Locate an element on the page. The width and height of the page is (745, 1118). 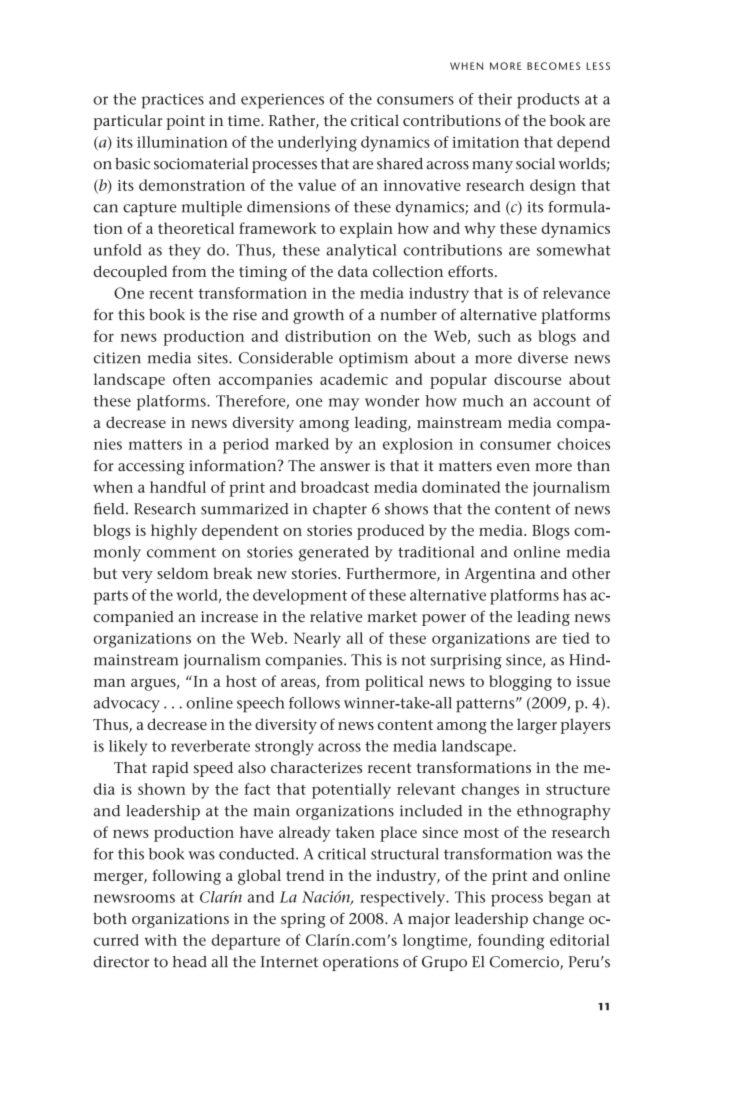
spring is located at coordinates (303, 920).
